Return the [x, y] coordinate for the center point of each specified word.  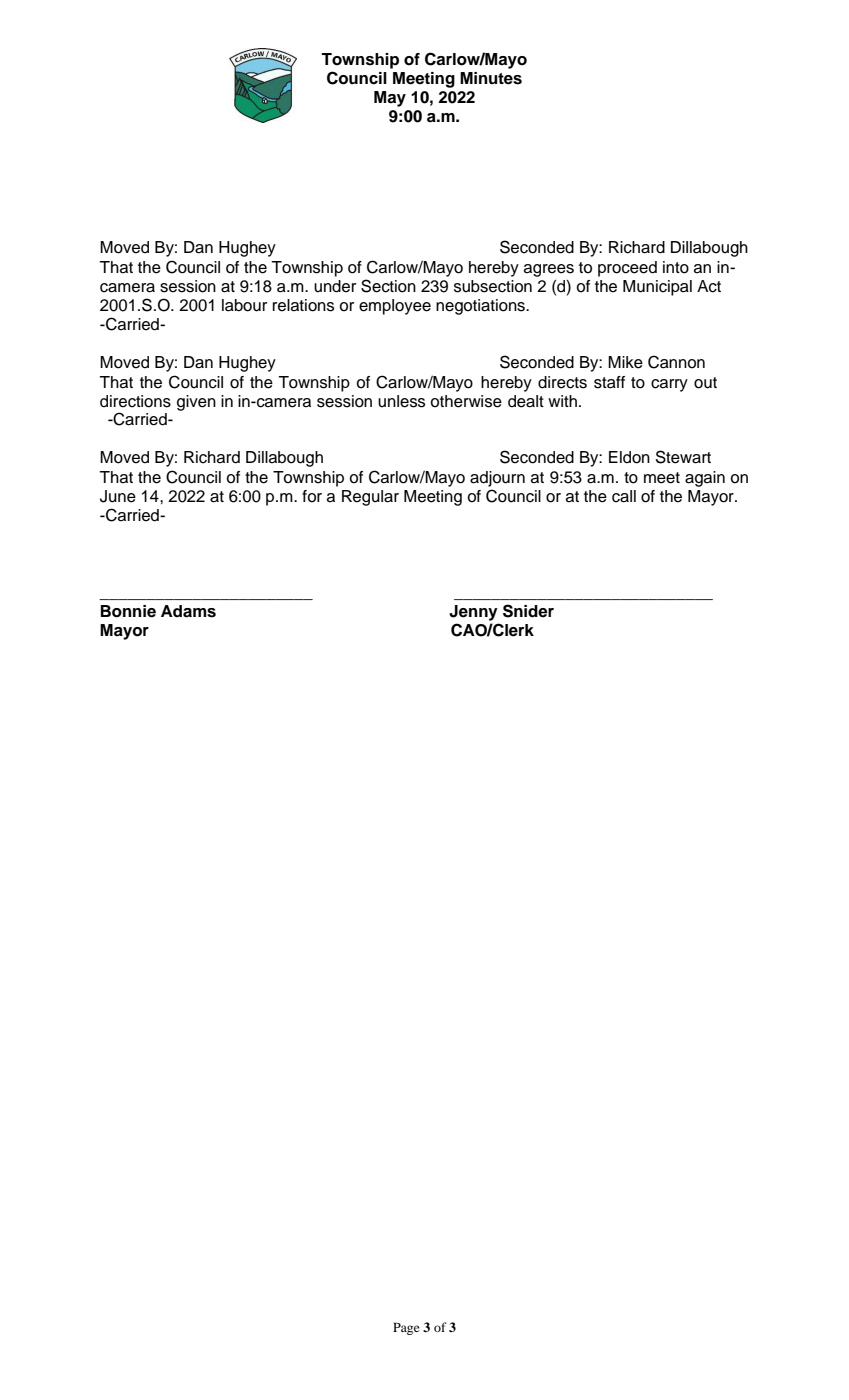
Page [406, 1329]
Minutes [491, 78]
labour [244, 305]
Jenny [473, 613]
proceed [627, 269]
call [624, 496]
